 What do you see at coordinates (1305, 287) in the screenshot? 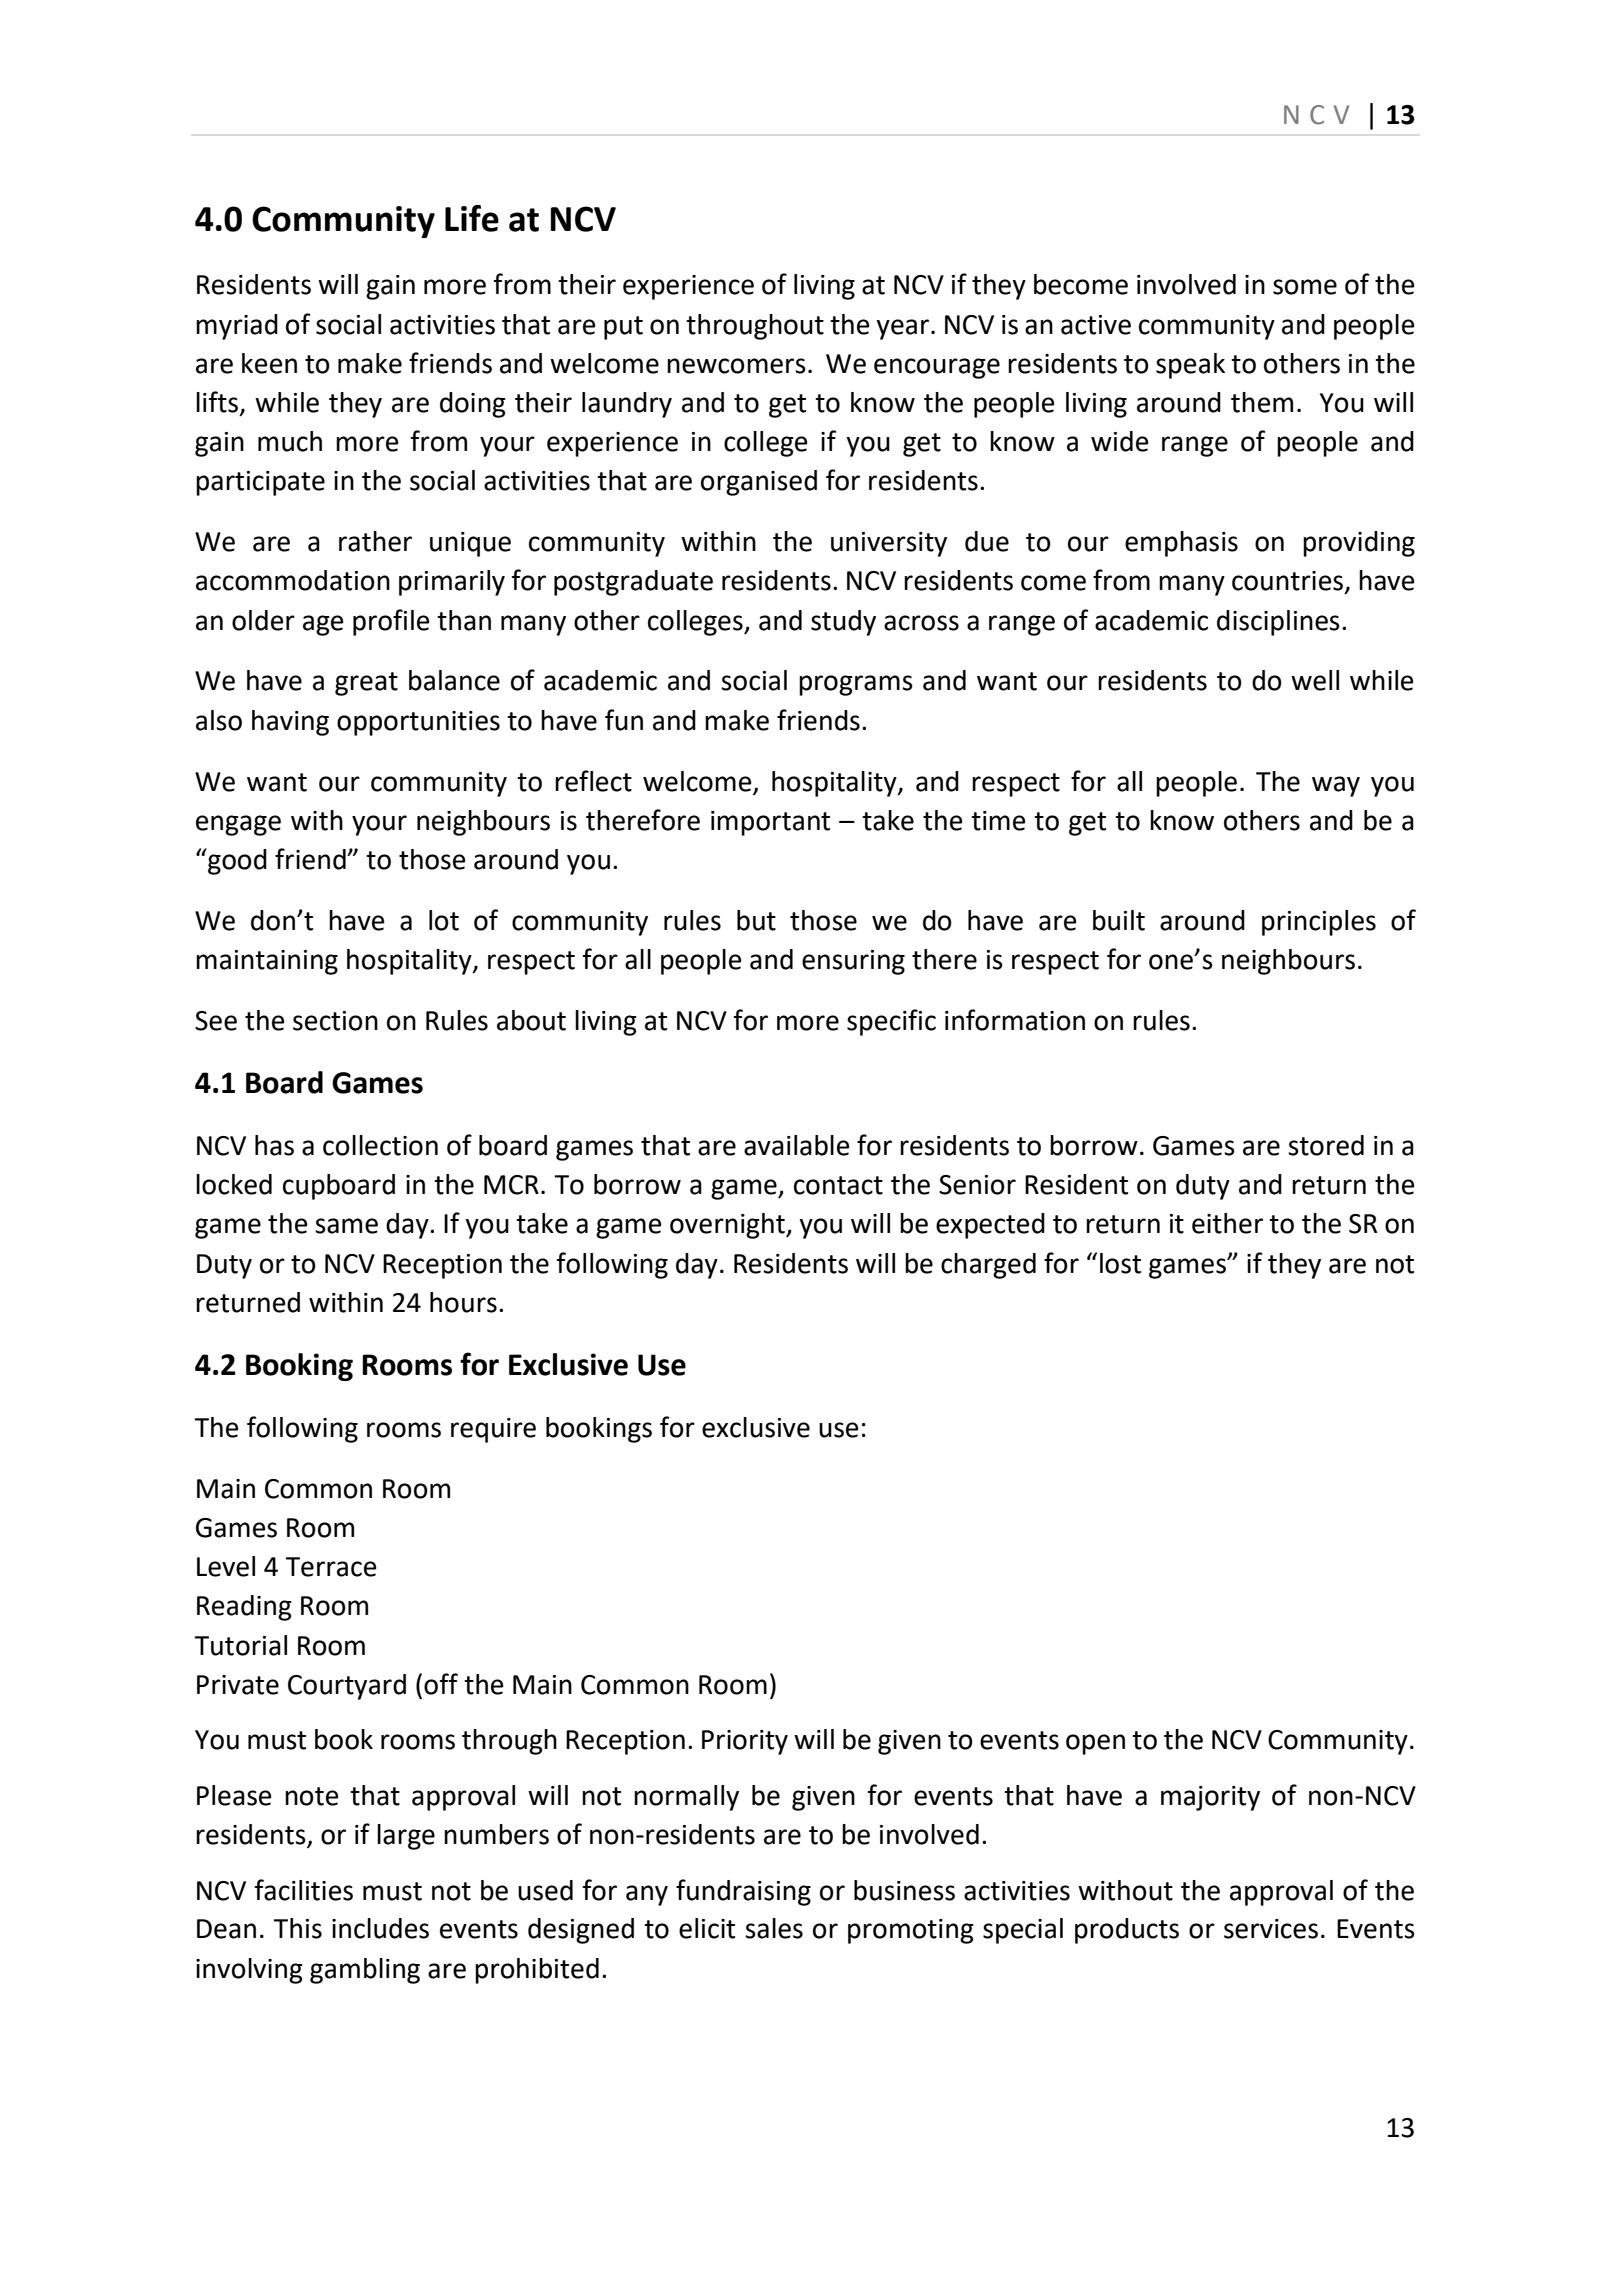
I see `some` at bounding box center [1305, 287].
